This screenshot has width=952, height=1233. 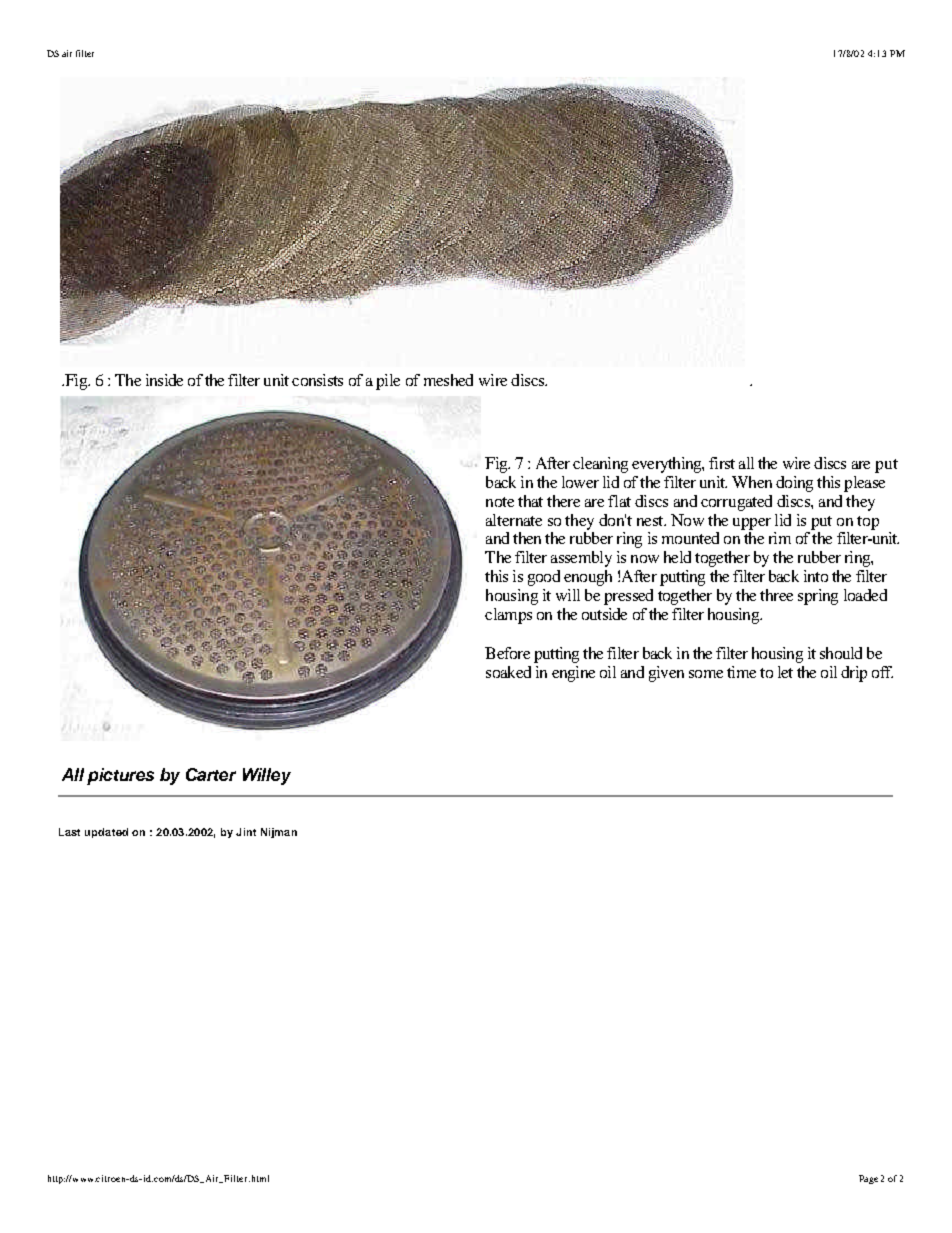 What do you see at coordinates (722, 463) in the screenshot?
I see `first` at bounding box center [722, 463].
